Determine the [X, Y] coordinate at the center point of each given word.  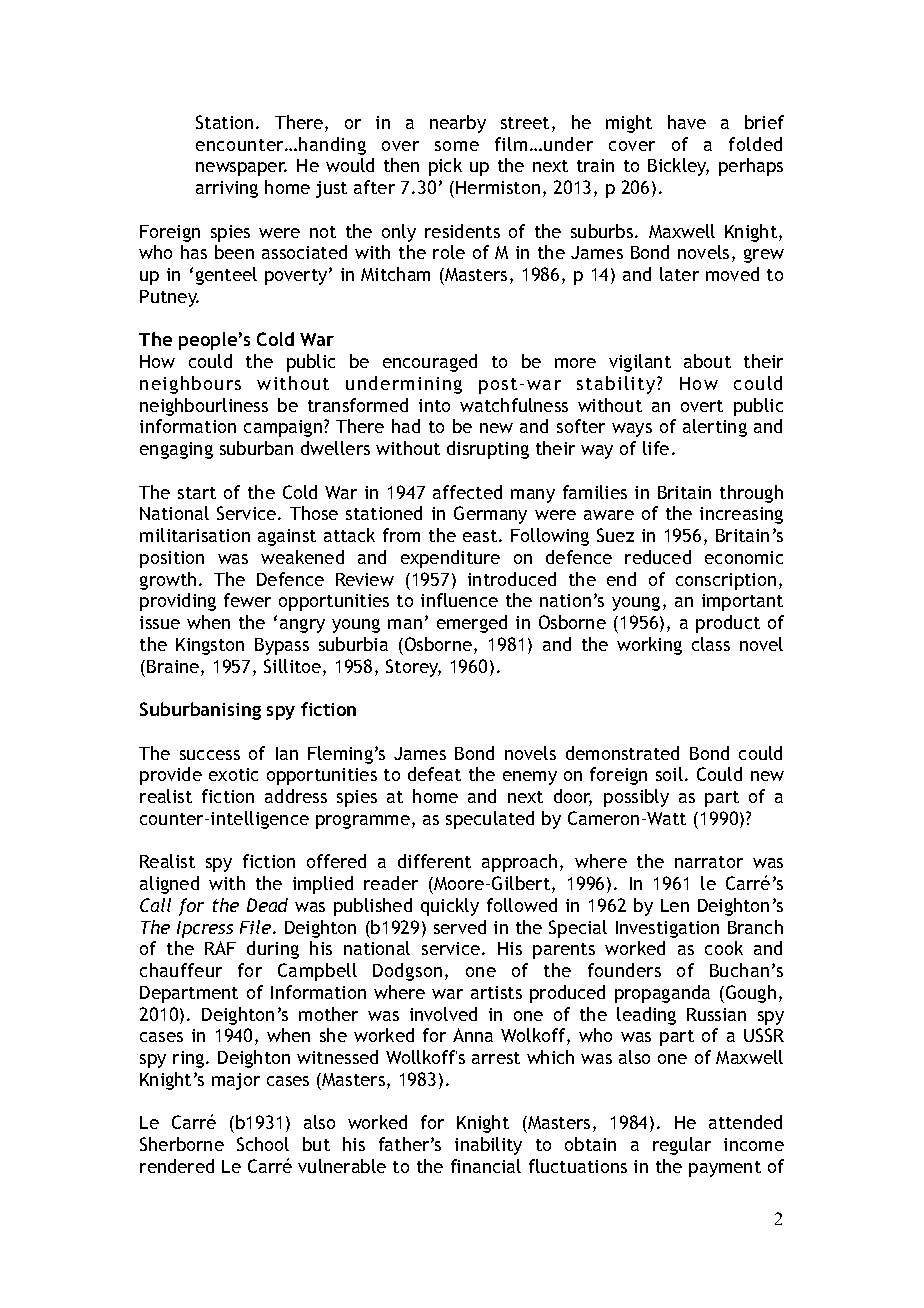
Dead [267, 905]
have [687, 122]
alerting [715, 428]
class [711, 644]
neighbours [190, 385]
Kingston [210, 646]
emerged [472, 624]
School [263, 1144]
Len [675, 905]
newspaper [241, 169]
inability [488, 1146]
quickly [450, 907]
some [457, 146]
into [434, 405]
